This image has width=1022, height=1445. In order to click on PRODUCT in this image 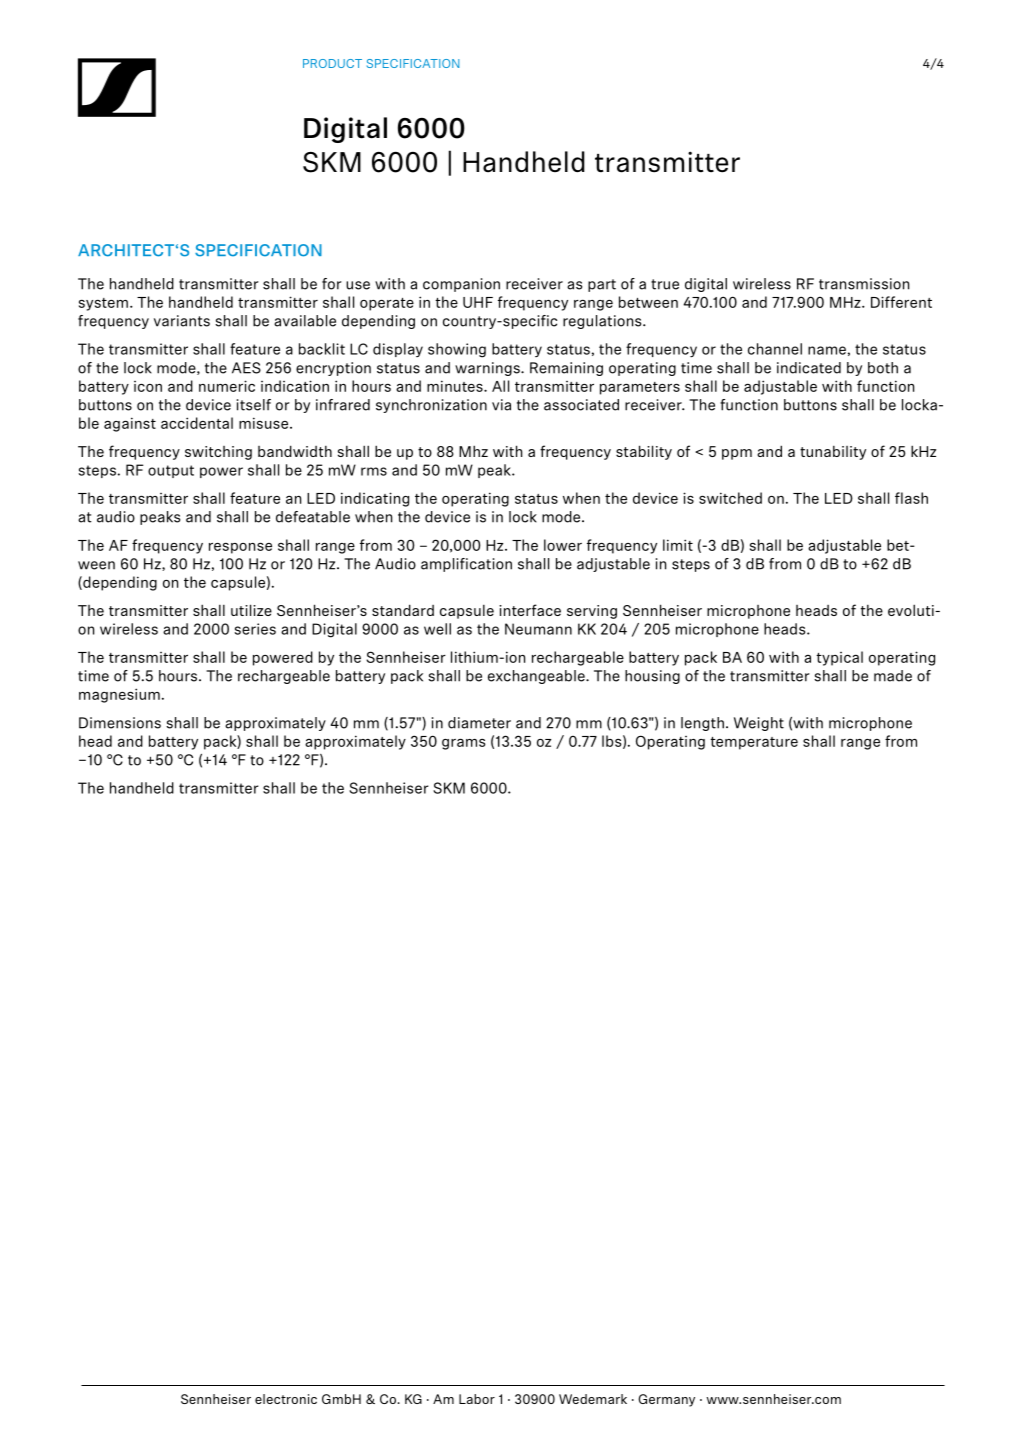, I will do `click(332, 63)`.
